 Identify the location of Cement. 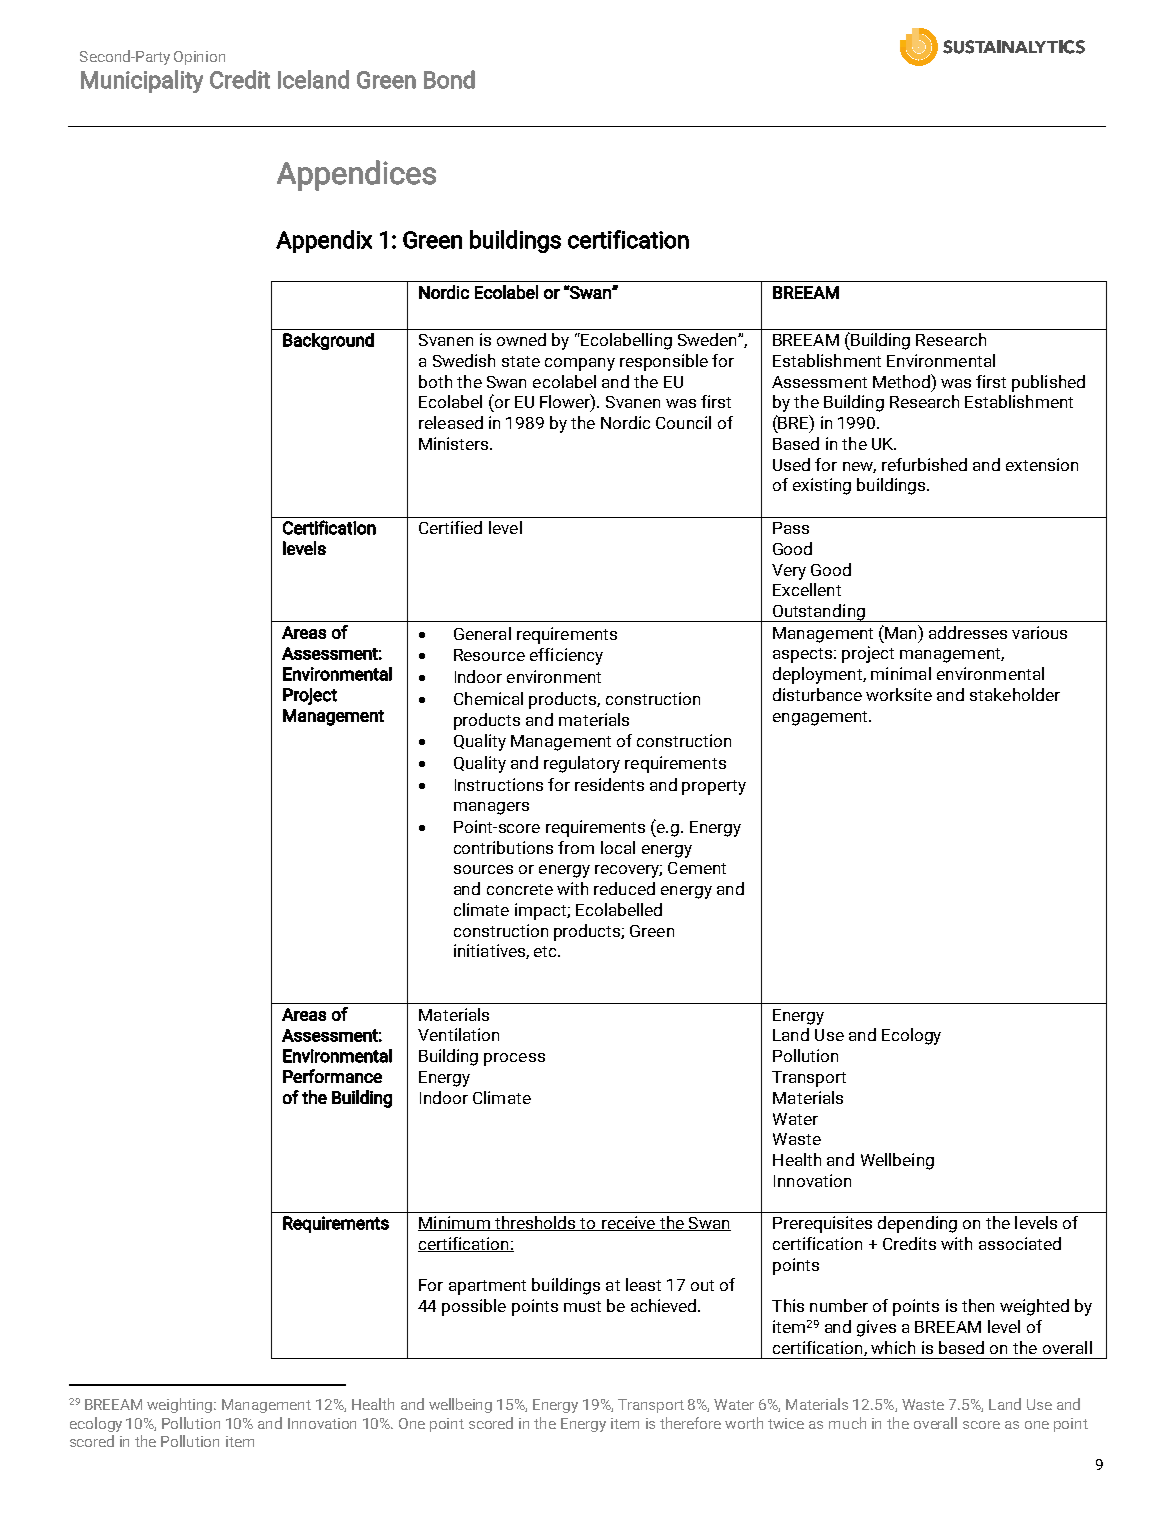
(697, 868).
